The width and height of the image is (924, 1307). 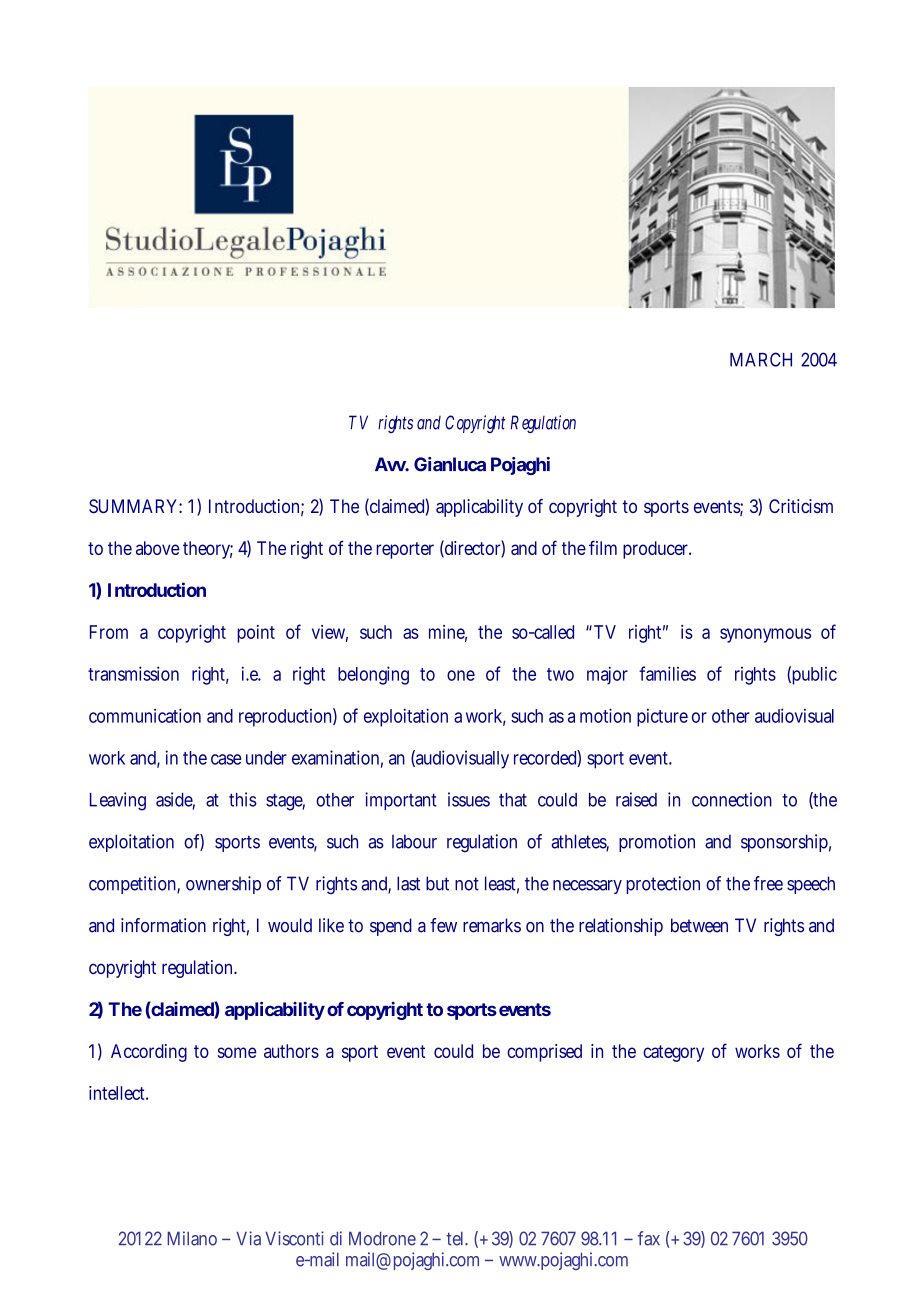 What do you see at coordinates (673, 1053) in the image?
I see `category` at bounding box center [673, 1053].
